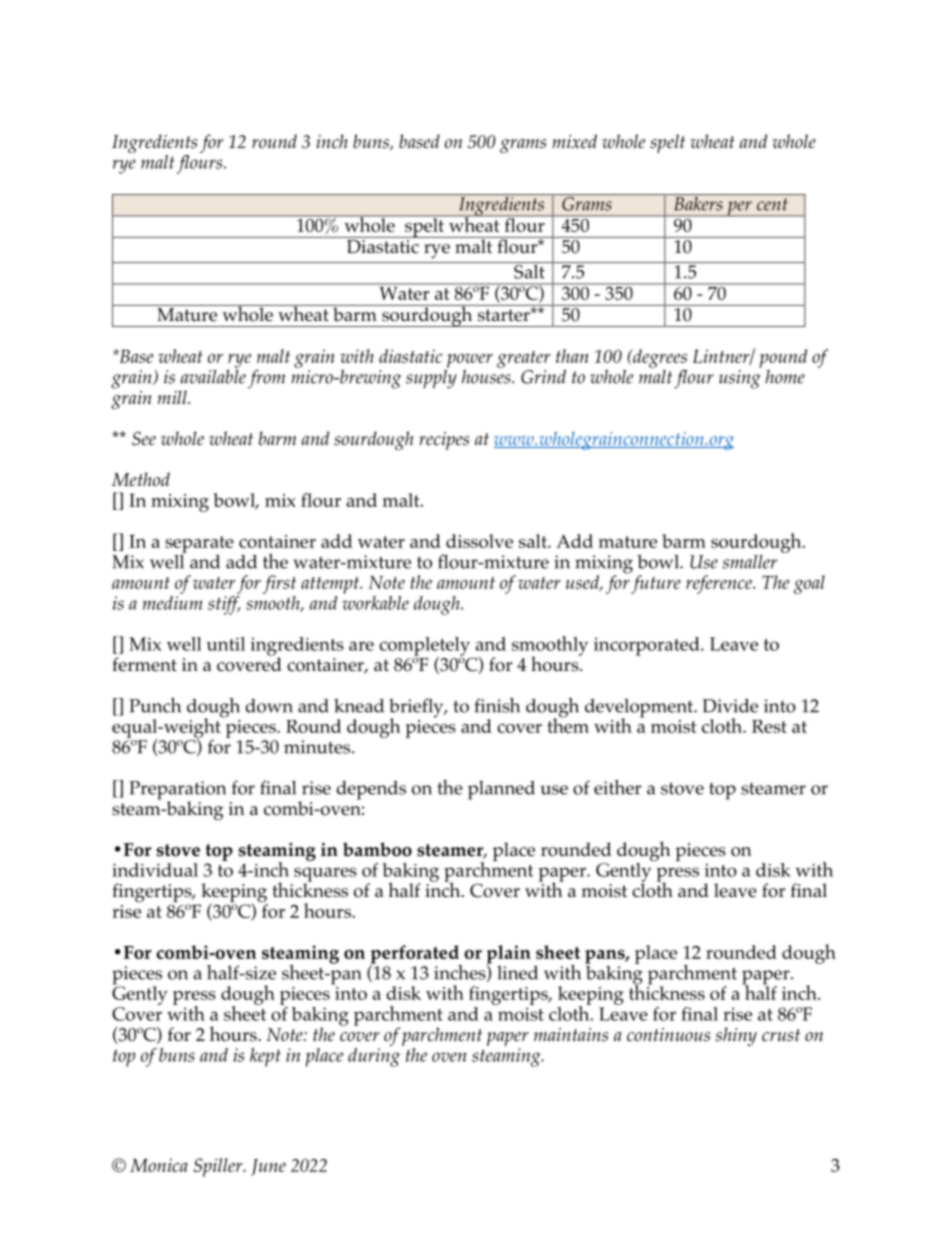  I want to click on recipes, so click(444, 441).
